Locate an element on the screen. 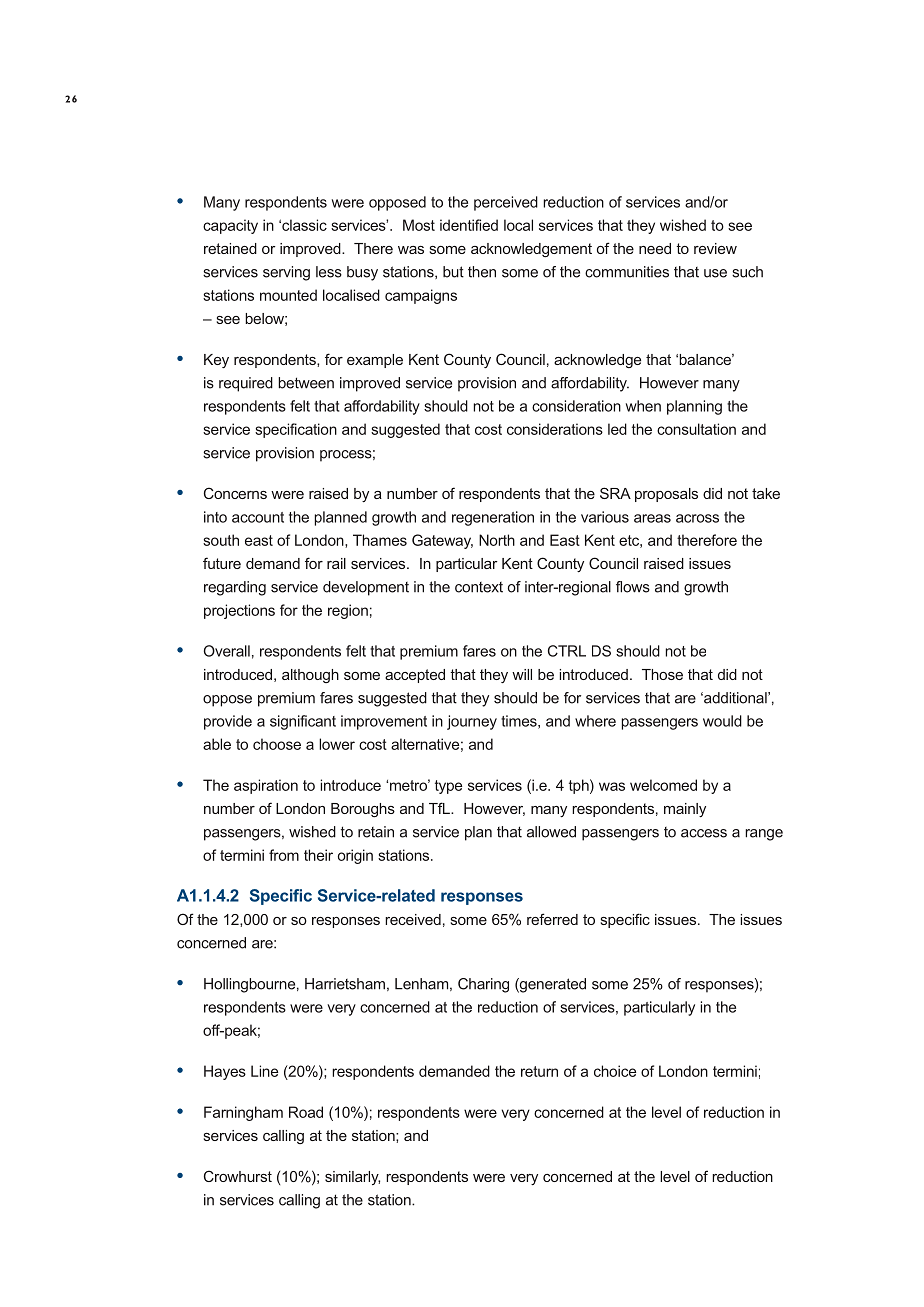 The image size is (924, 1307). regeneration is located at coordinates (493, 518).
